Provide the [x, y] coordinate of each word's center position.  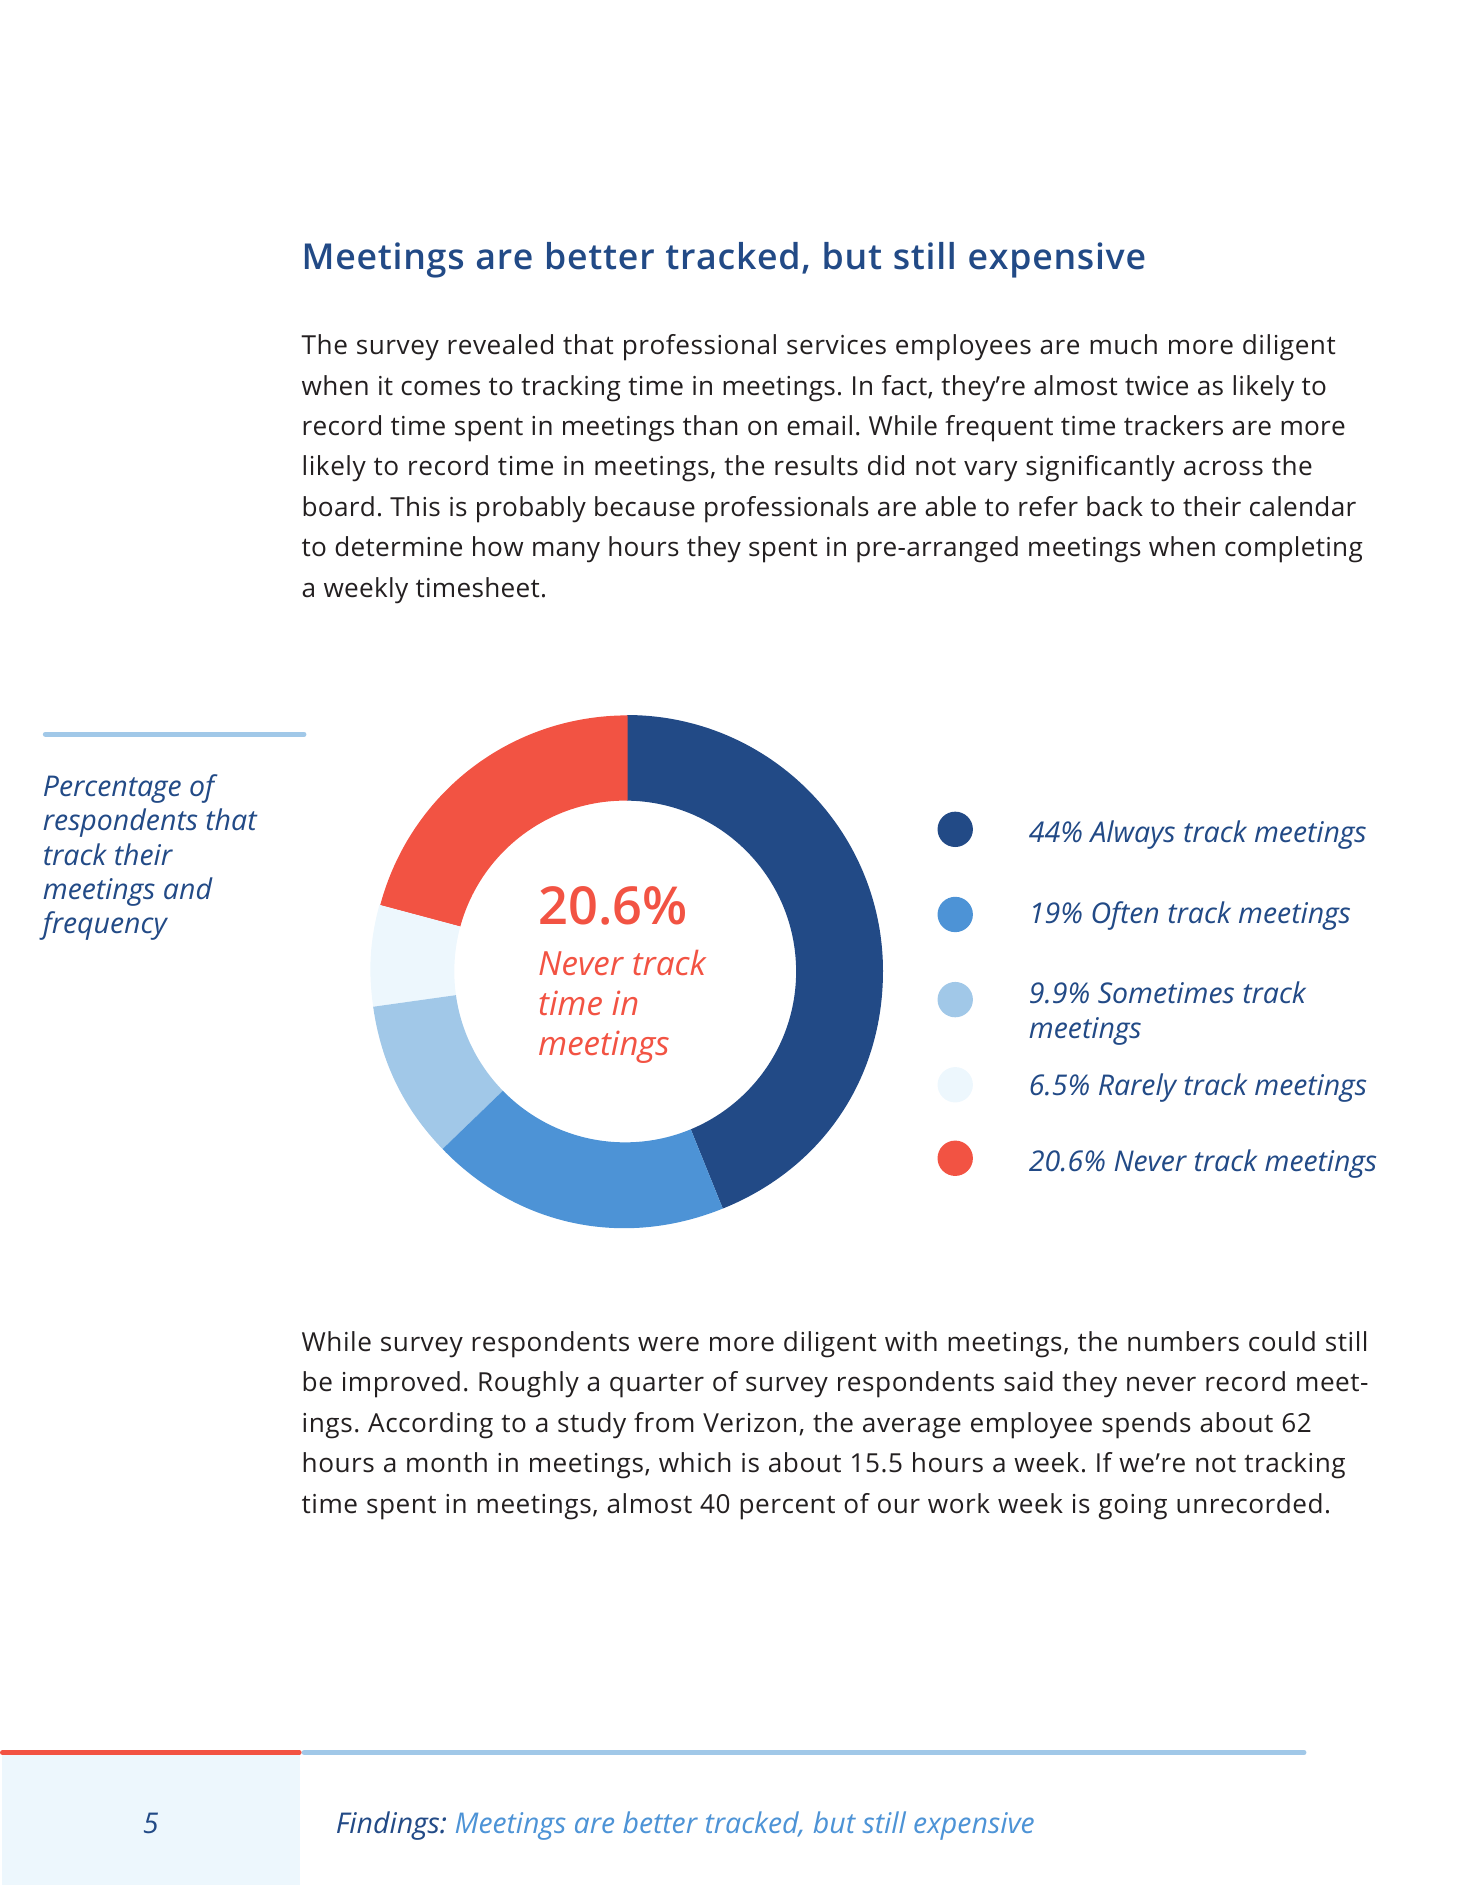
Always [1132, 834]
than [710, 425]
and [188, 888]
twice [1156, 386]
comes [440, 388]
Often [1125, 915]
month [447, 1462]
